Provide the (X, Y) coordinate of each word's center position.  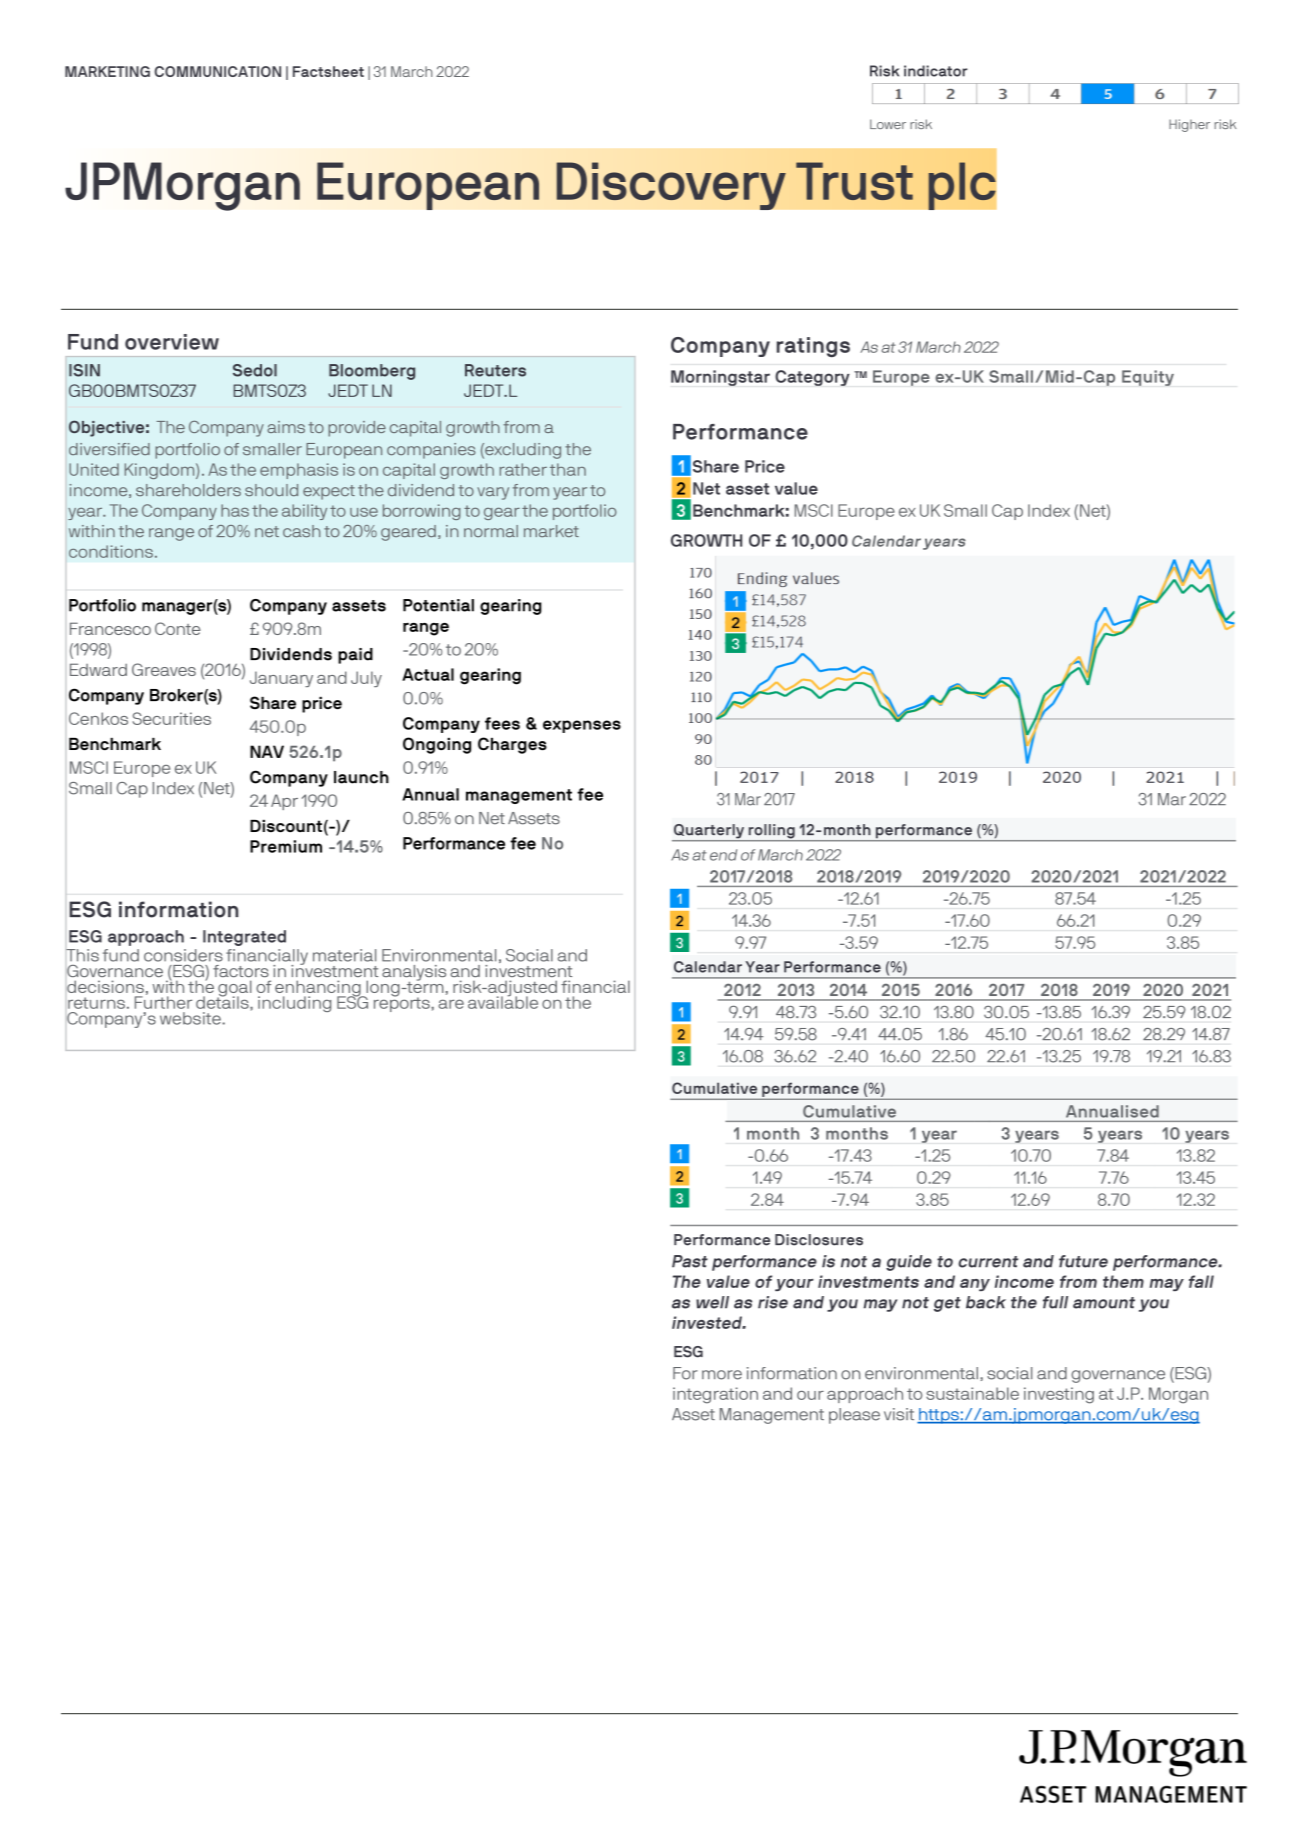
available (503, 1001)
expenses (582, 726)
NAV (267, 751)
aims (286, 427)
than (568, 469)
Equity (1148, 378)
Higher (1189, 125)
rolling (771, 832)
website (191, 1018)
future (1083, 1261)
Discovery (671, 186)
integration (715, 1395)
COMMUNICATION (217, 71)
